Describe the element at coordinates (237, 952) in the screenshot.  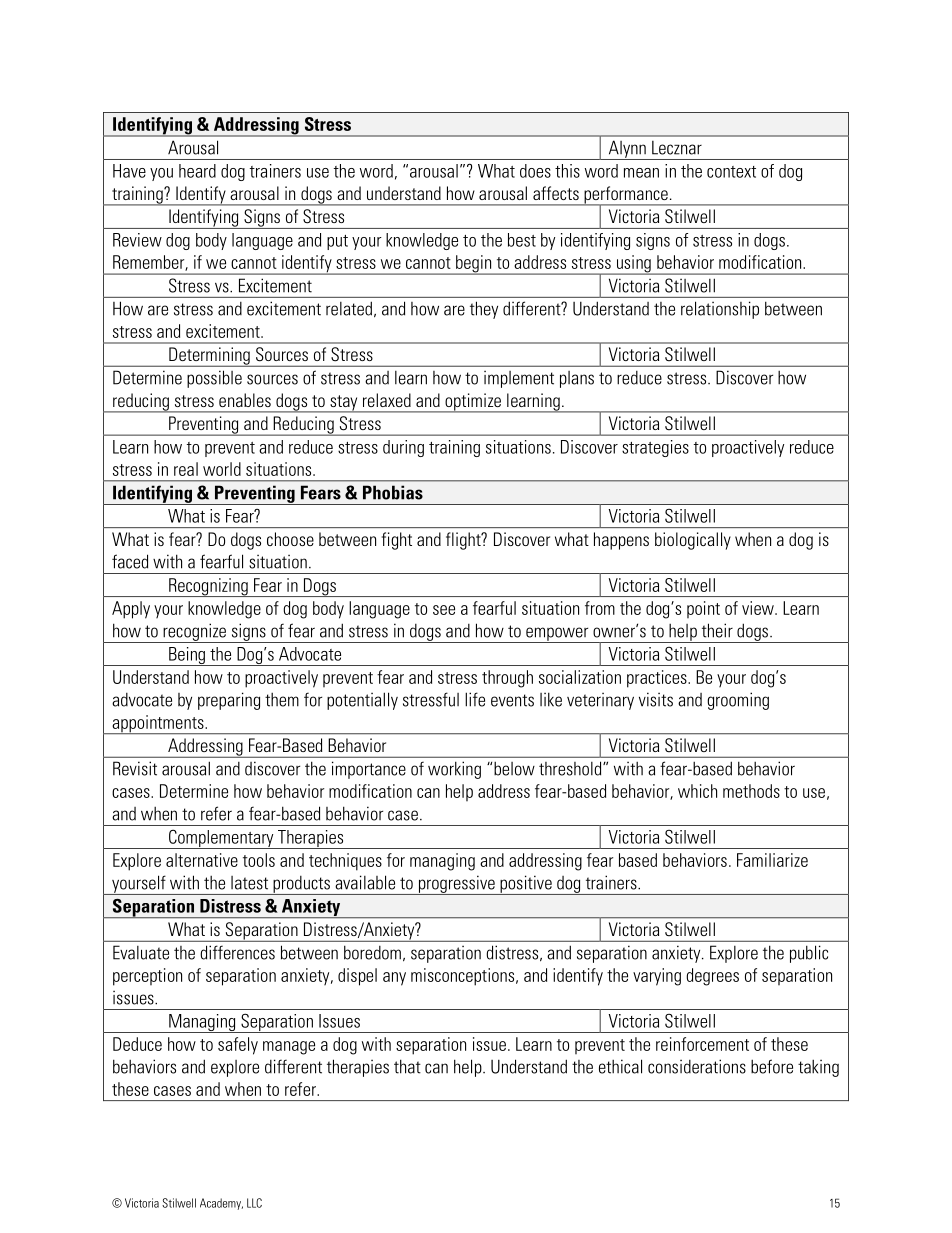
I see `differences` at that location.
